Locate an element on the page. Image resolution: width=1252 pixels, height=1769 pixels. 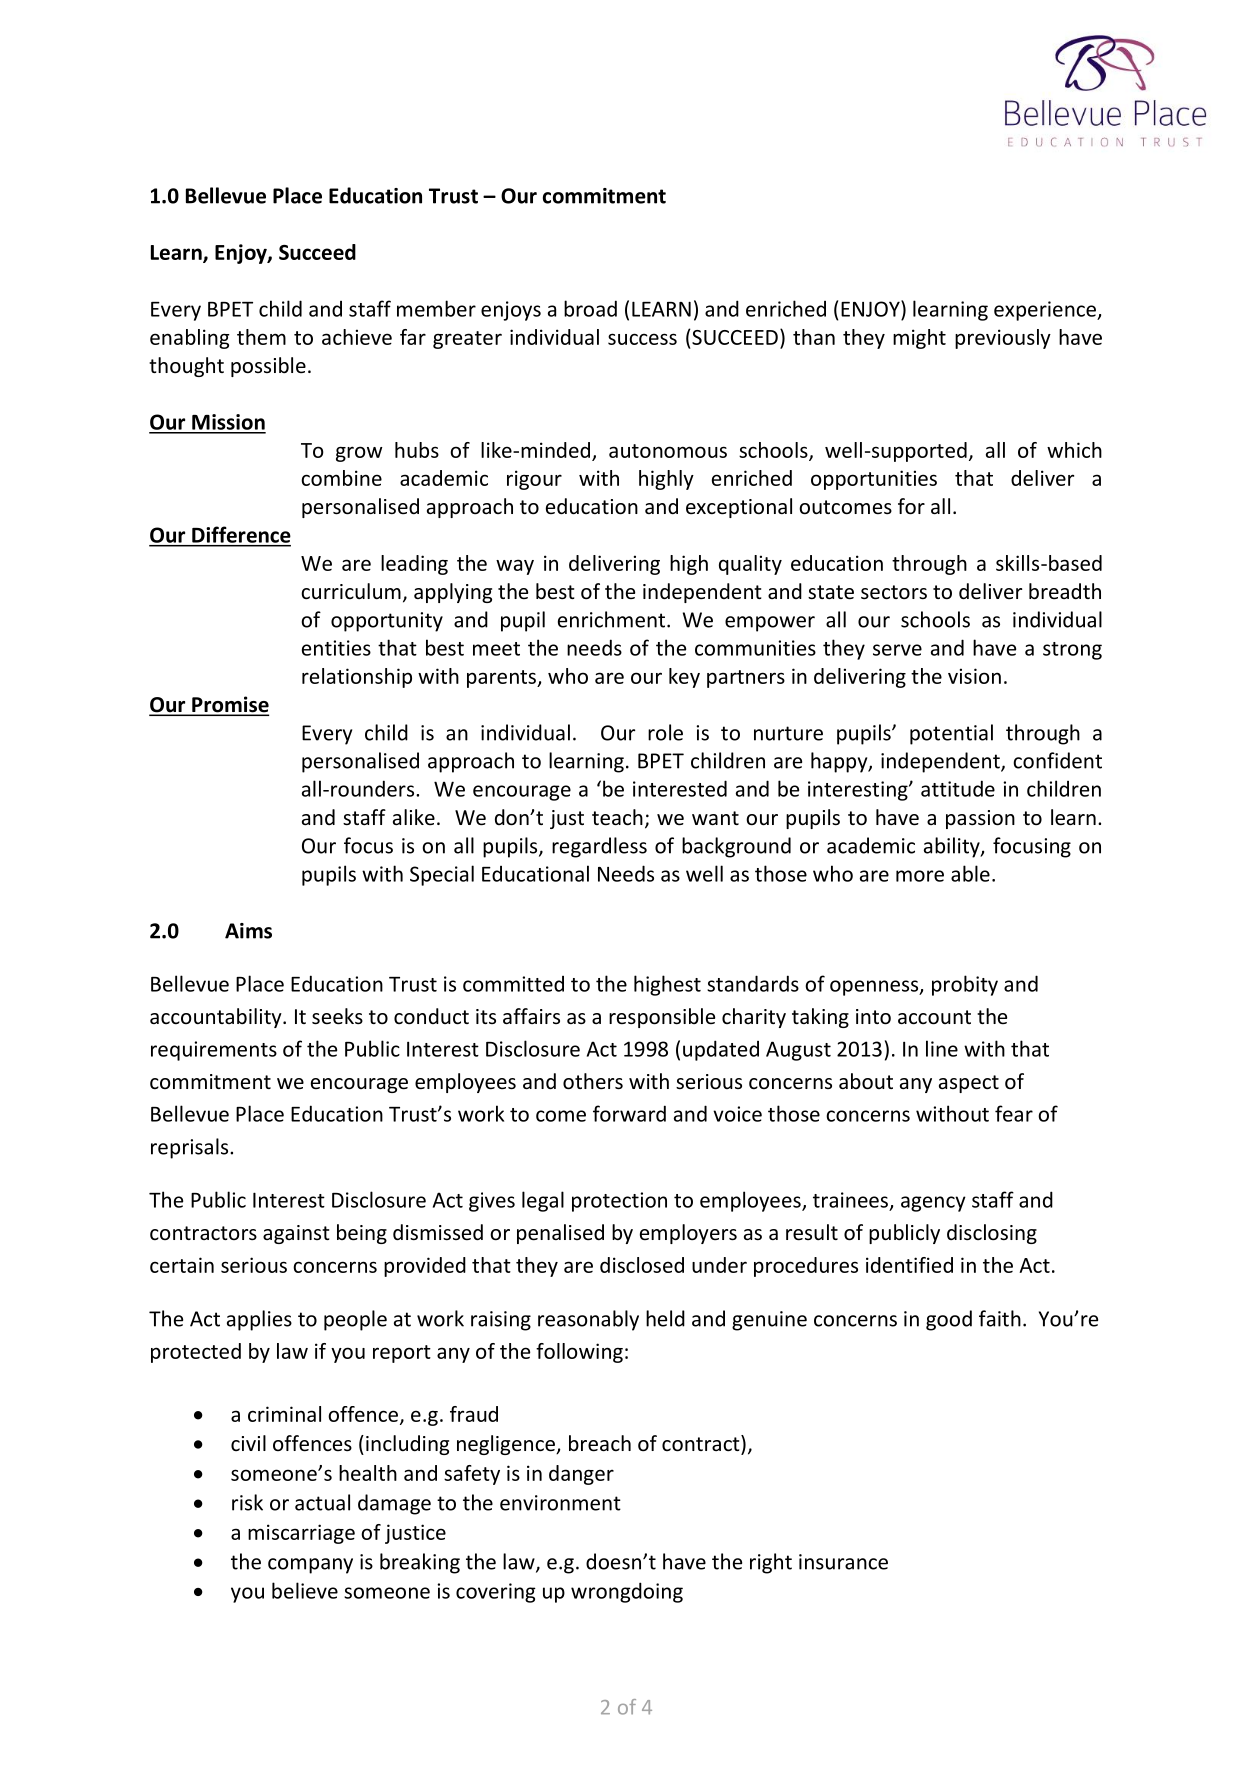
probity is located at coordinates (965, 985).
